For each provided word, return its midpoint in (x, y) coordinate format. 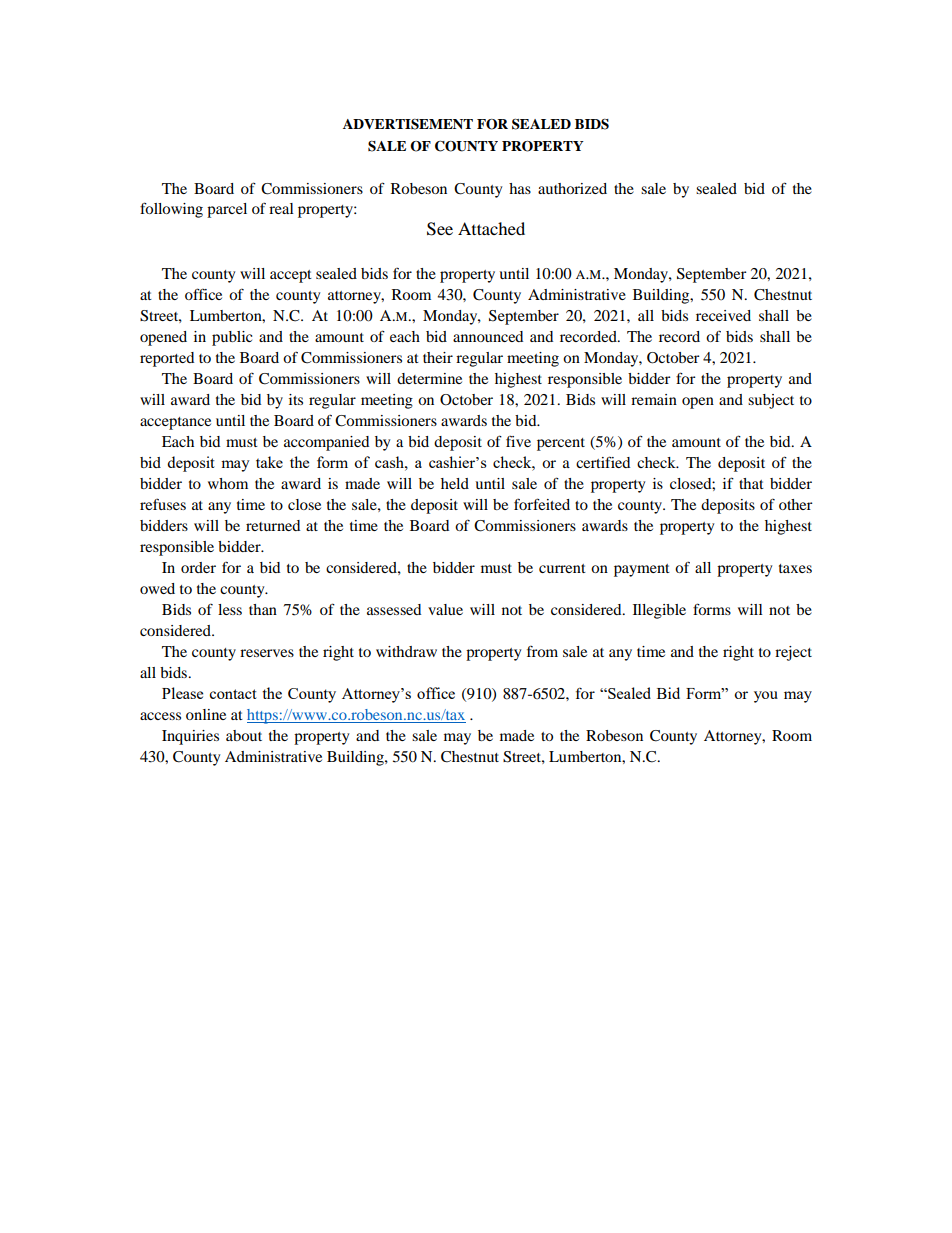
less (230, 609)
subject (771, 401)
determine (429, 378)
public (232, 338)
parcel (227, 210)
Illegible (659, 611)
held (455, 483)
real (281, 208)
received (723, 315)
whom (228, 483)
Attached (491, 228)
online (206, 714)
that (751, 483)
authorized (572, 188)
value (445, 609)
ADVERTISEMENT (408, 124)
